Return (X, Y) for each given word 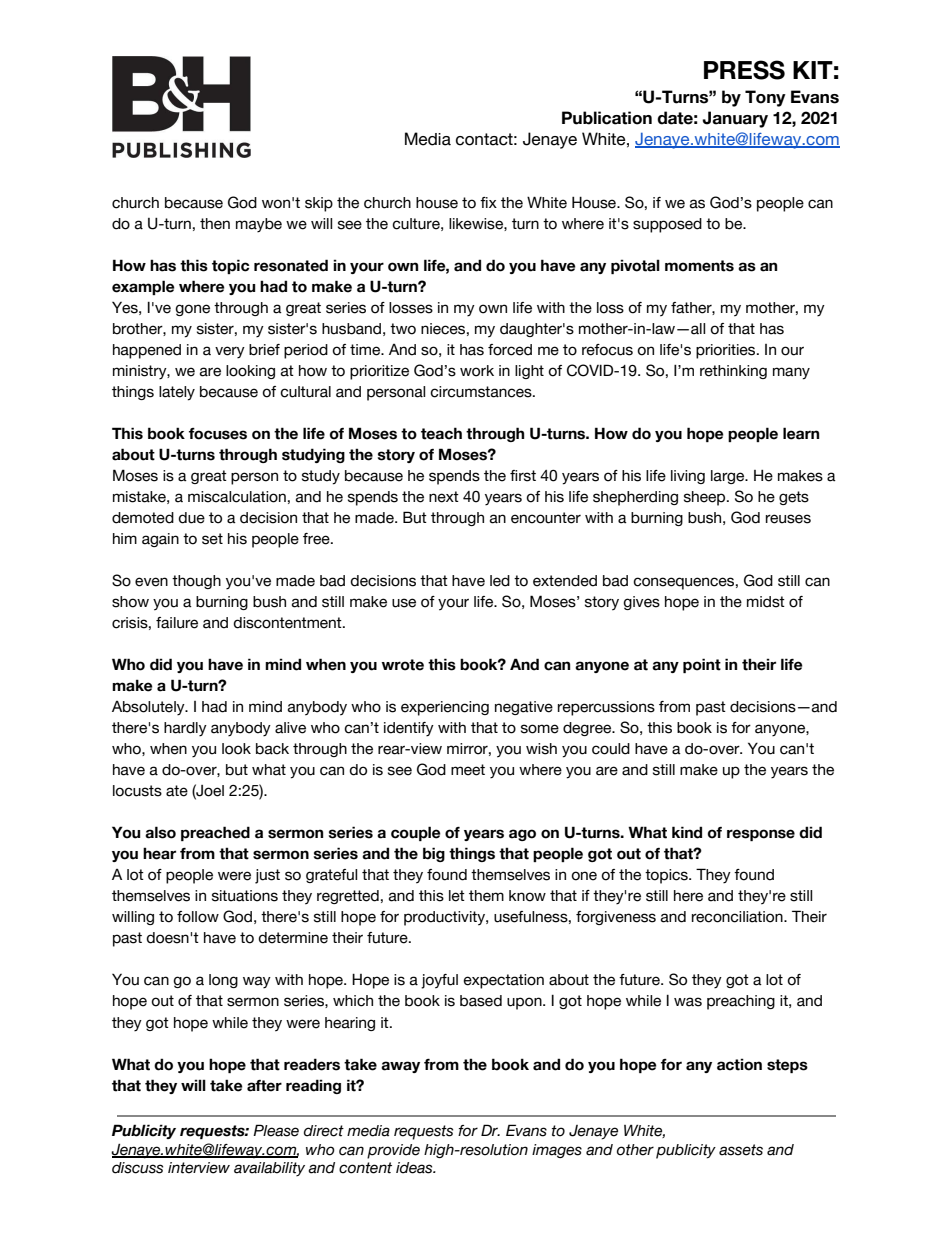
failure (177, 623)
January (735, 119)
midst (766, 602)
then (215, 224)
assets (741, 1150)
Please (276, 1130)
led (500, 581)
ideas (415, 1168)
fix (488, 202)
